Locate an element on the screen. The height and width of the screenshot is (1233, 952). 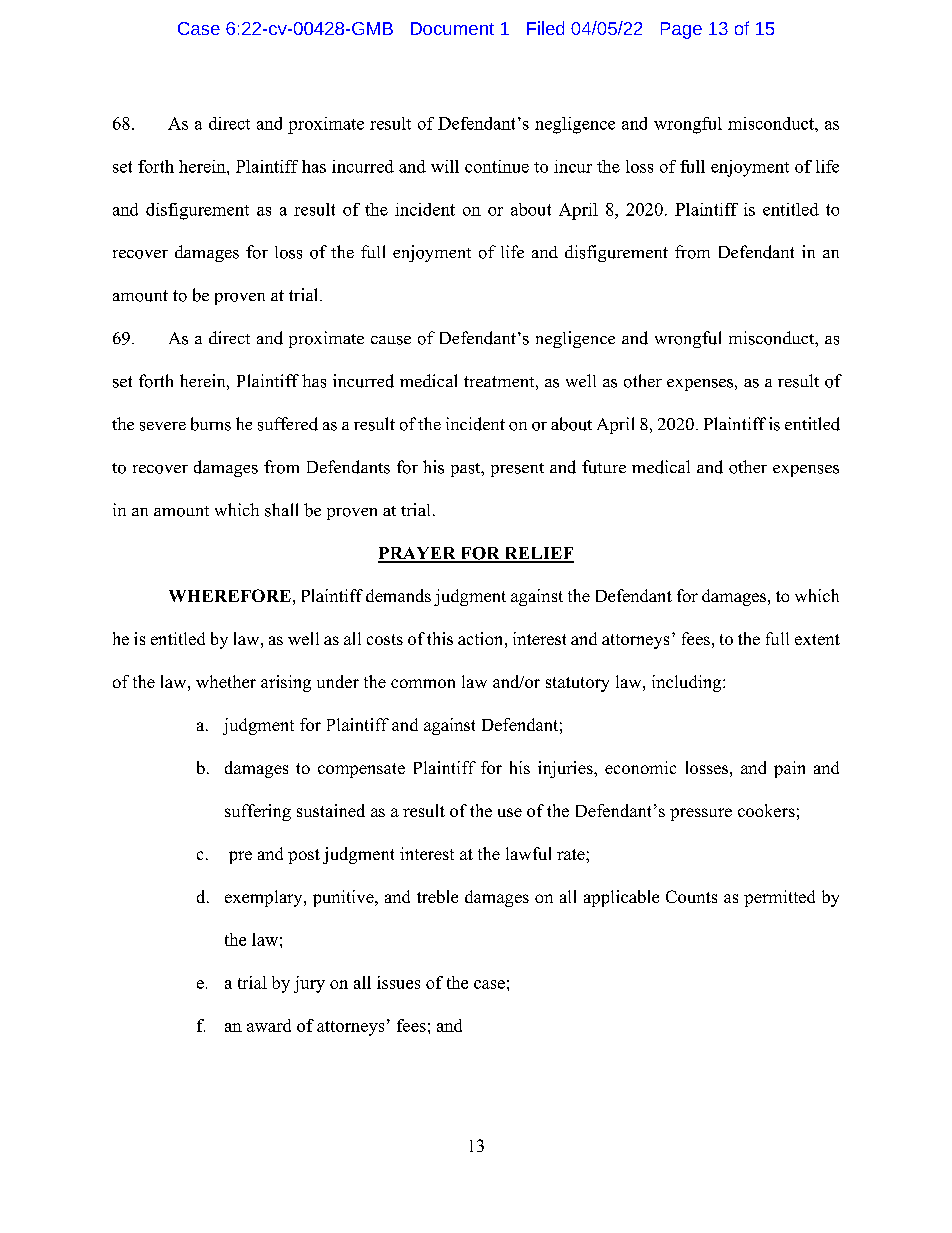
including is located at coordinates (688, 683).
